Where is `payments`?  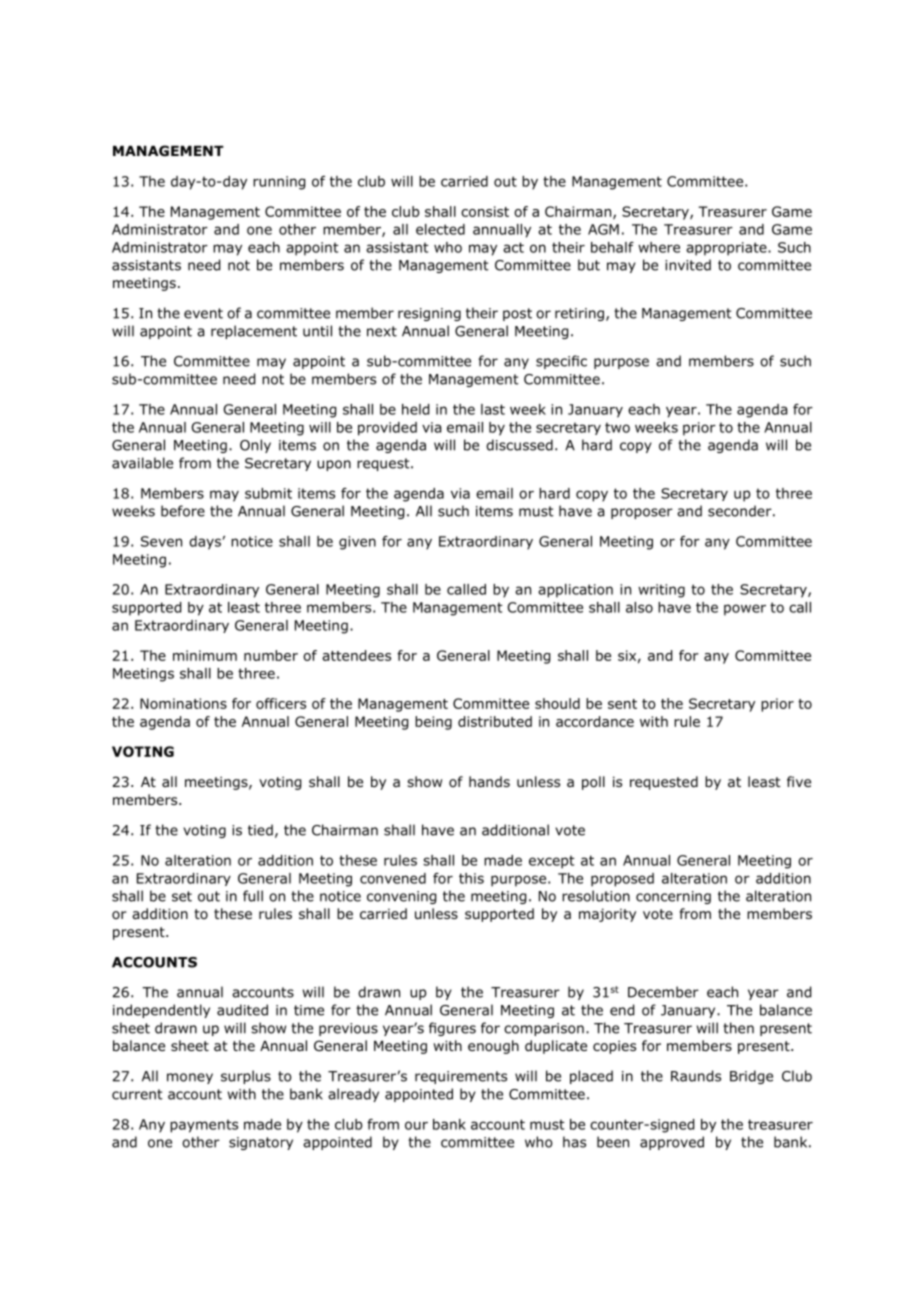 payments is located at coordinates (204, 1126).
